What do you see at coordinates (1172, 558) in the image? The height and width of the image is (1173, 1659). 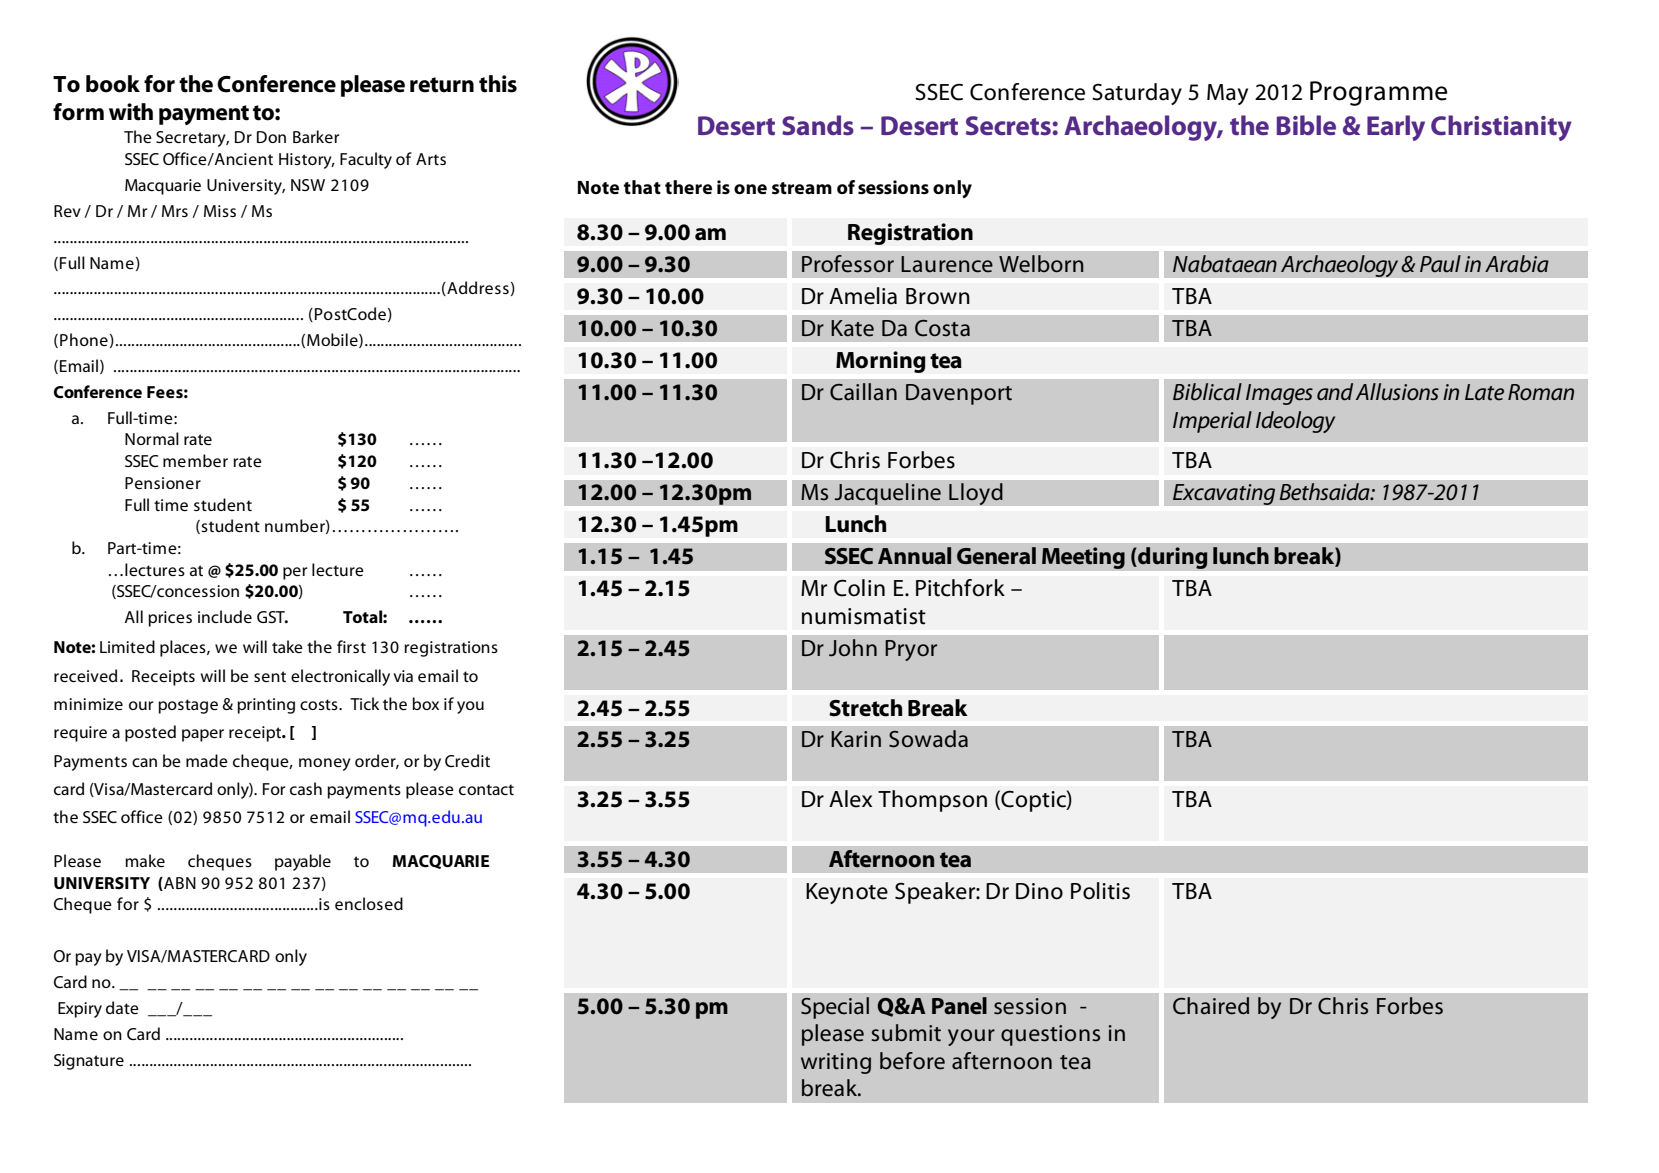 I see `during` at bounding box center [1172, 558].
